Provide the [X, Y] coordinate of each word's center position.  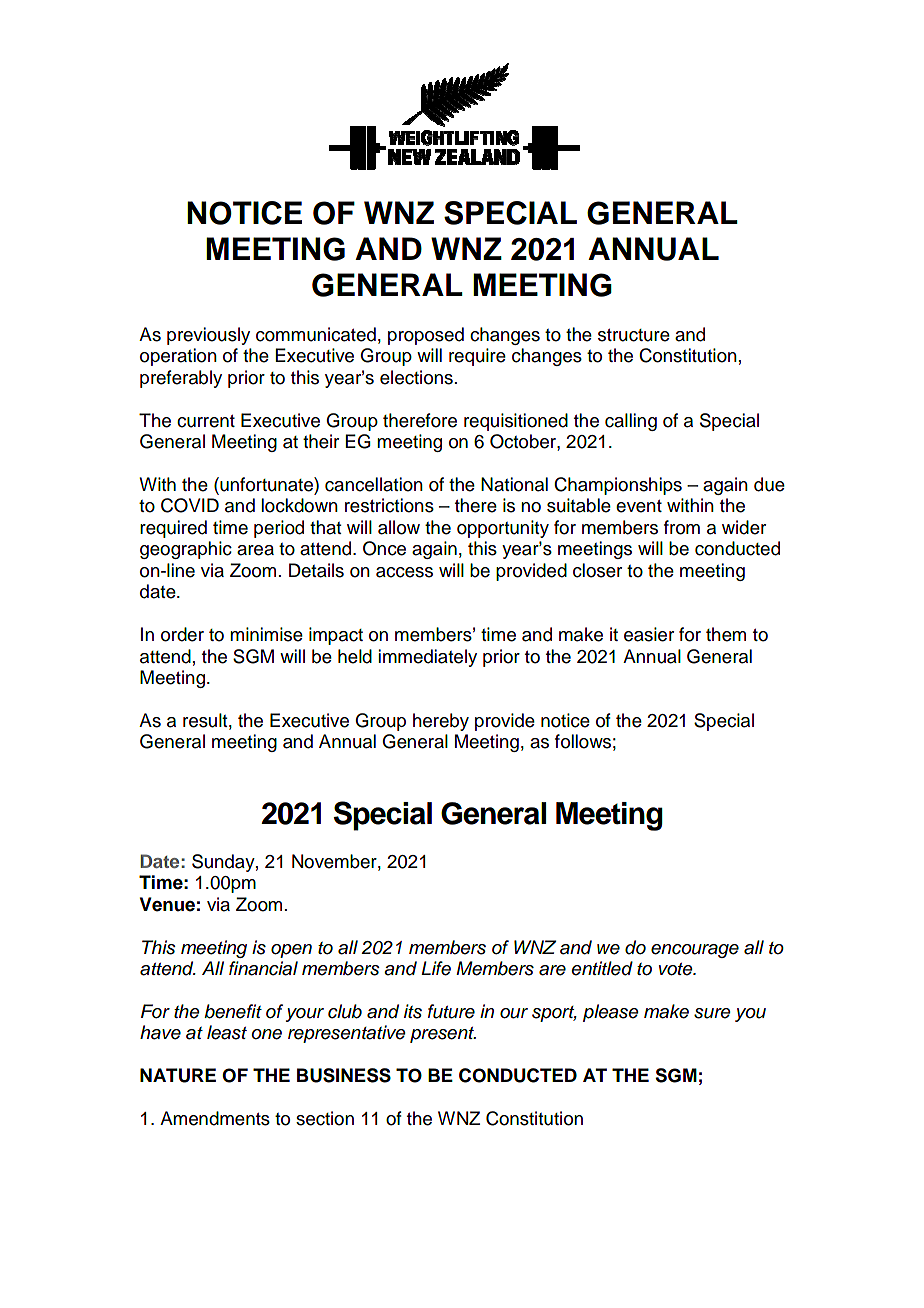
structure [634, 335]
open [291, 951]
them [726, 634]
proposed [426, 336]
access [404, 572]
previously [208, 336]
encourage [695, 951]
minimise [266, 634]
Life [436, 968]
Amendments [215, 1118]
